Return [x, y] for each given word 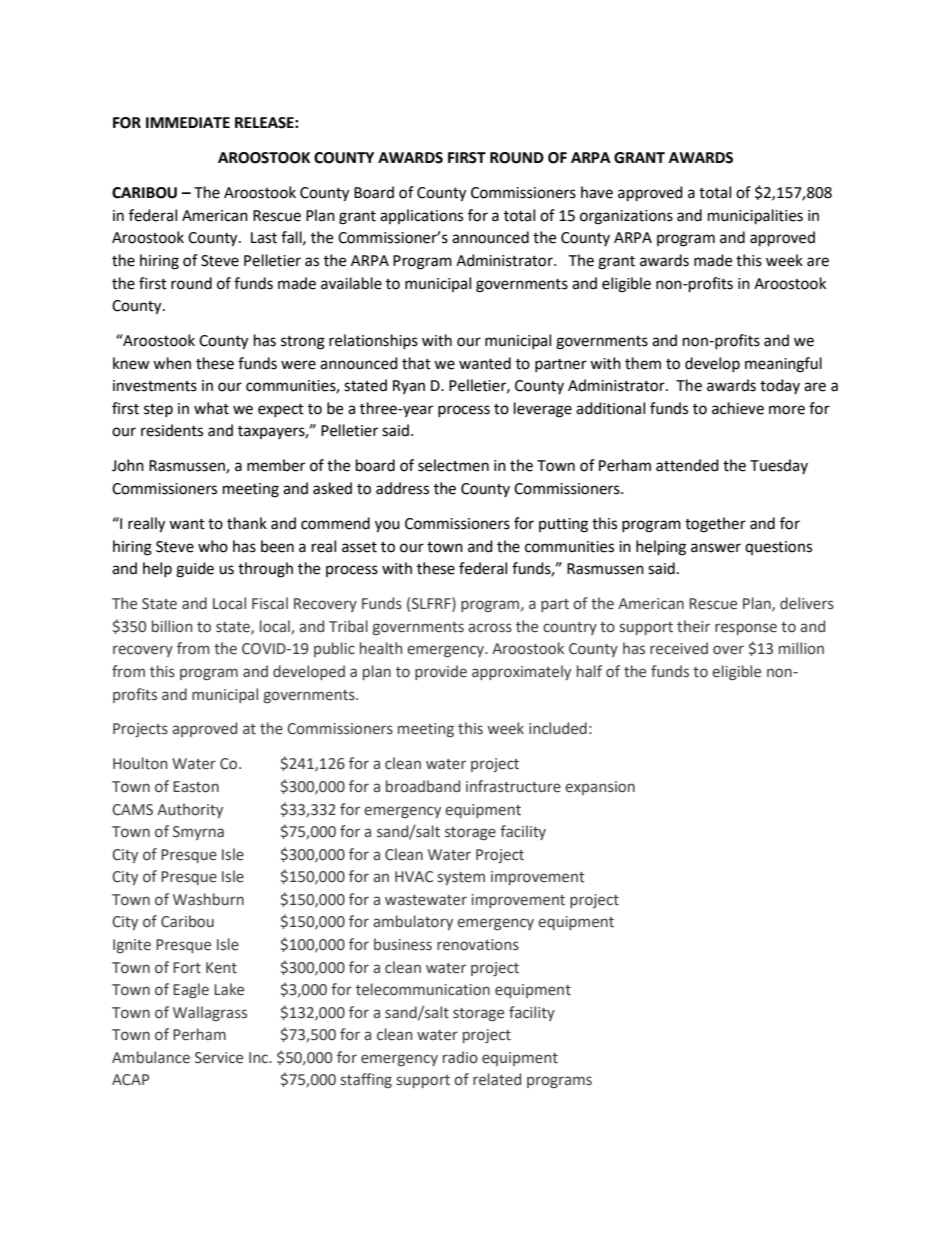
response [746, 629]
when [172, 363]
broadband [423, 786]
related [497, 1079]
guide [195, 570]
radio [460, 1057]
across [490, 628]
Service [219, 1058]
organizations [626, 217]
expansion [600, 788]
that [416, 363]
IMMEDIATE [188, 122]
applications [421, 216]
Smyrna [198, 833]
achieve [738, 408]
